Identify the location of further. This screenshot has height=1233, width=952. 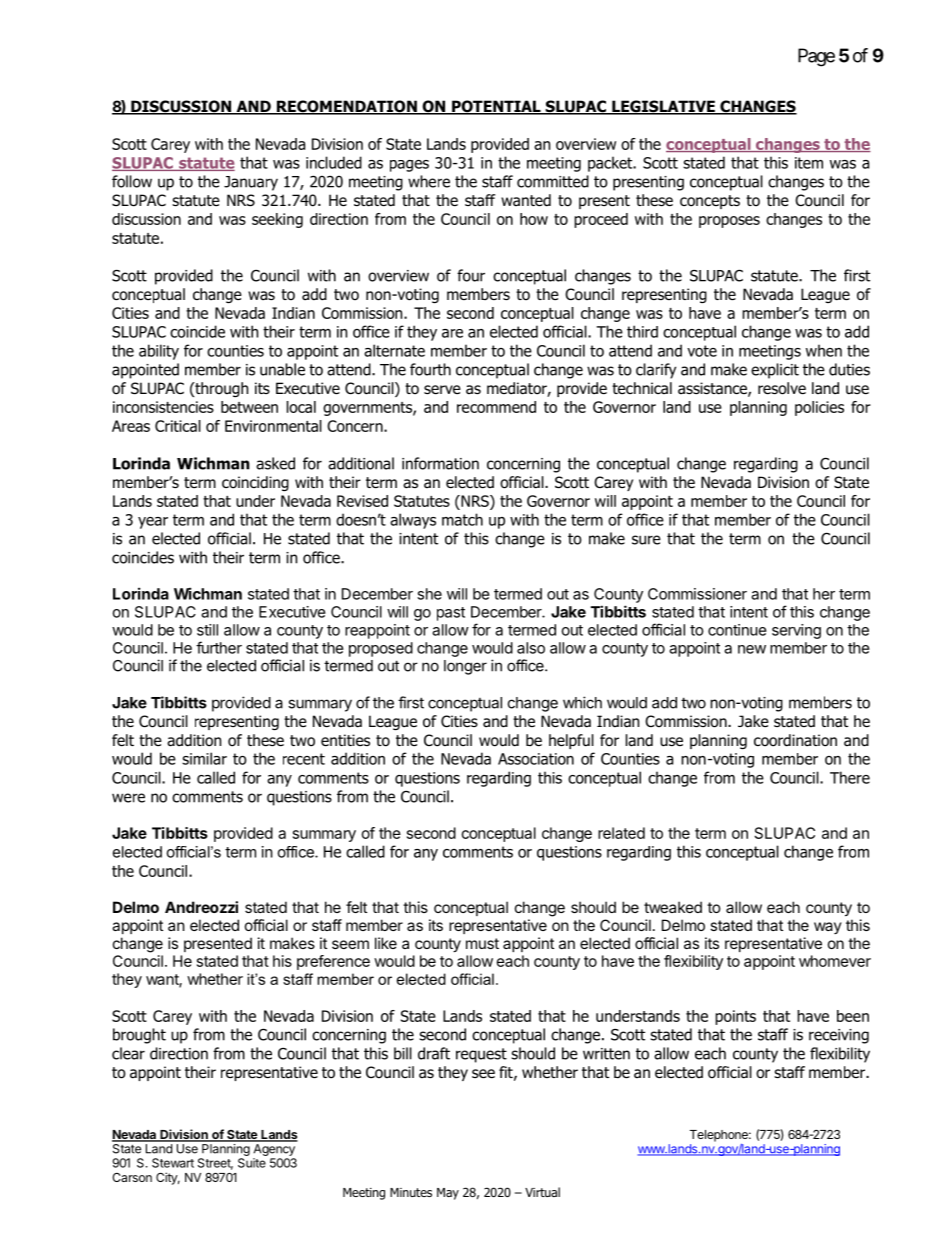
(219, 647).
